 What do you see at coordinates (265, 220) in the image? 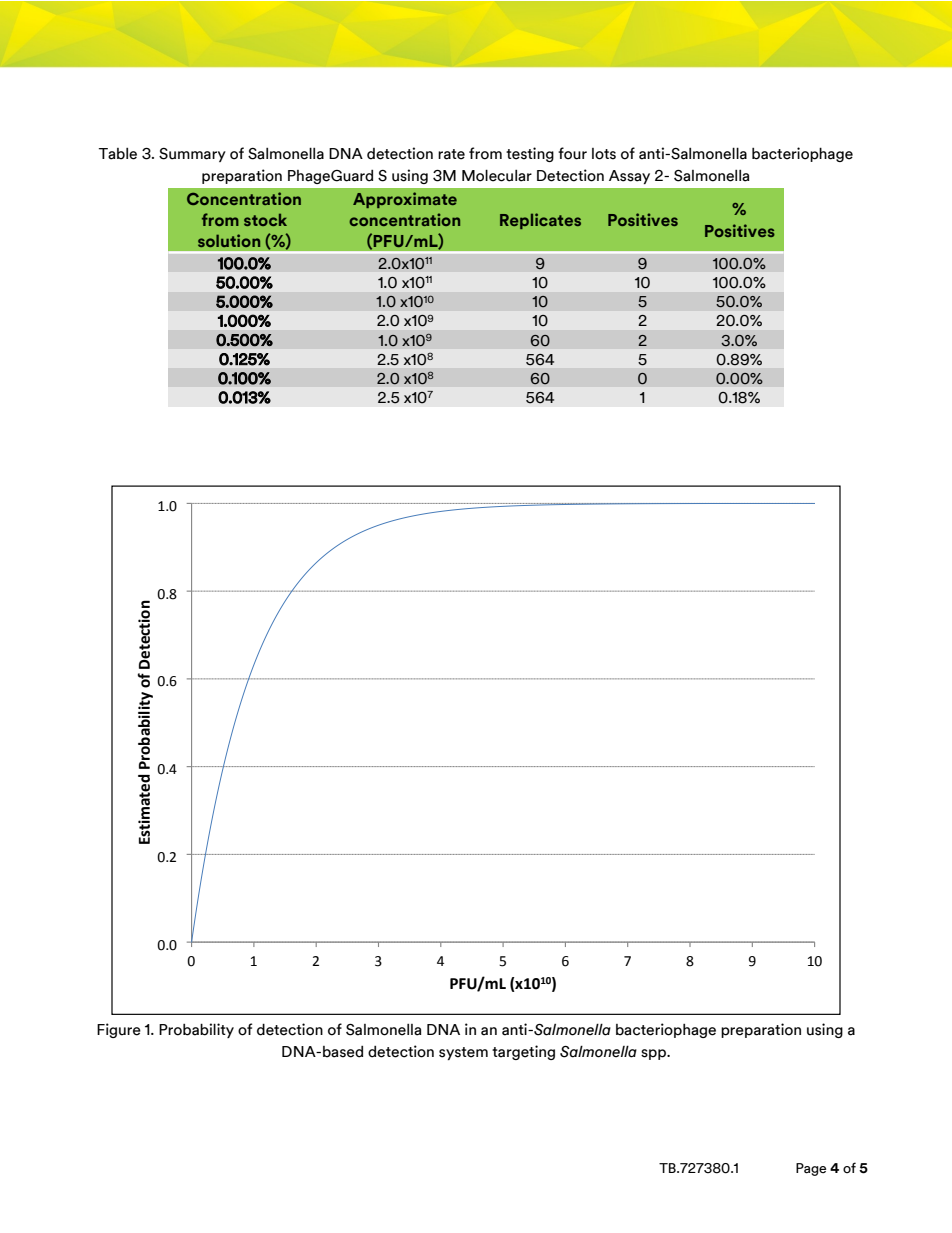
I see `stock` at bounding box center [265, 220].
